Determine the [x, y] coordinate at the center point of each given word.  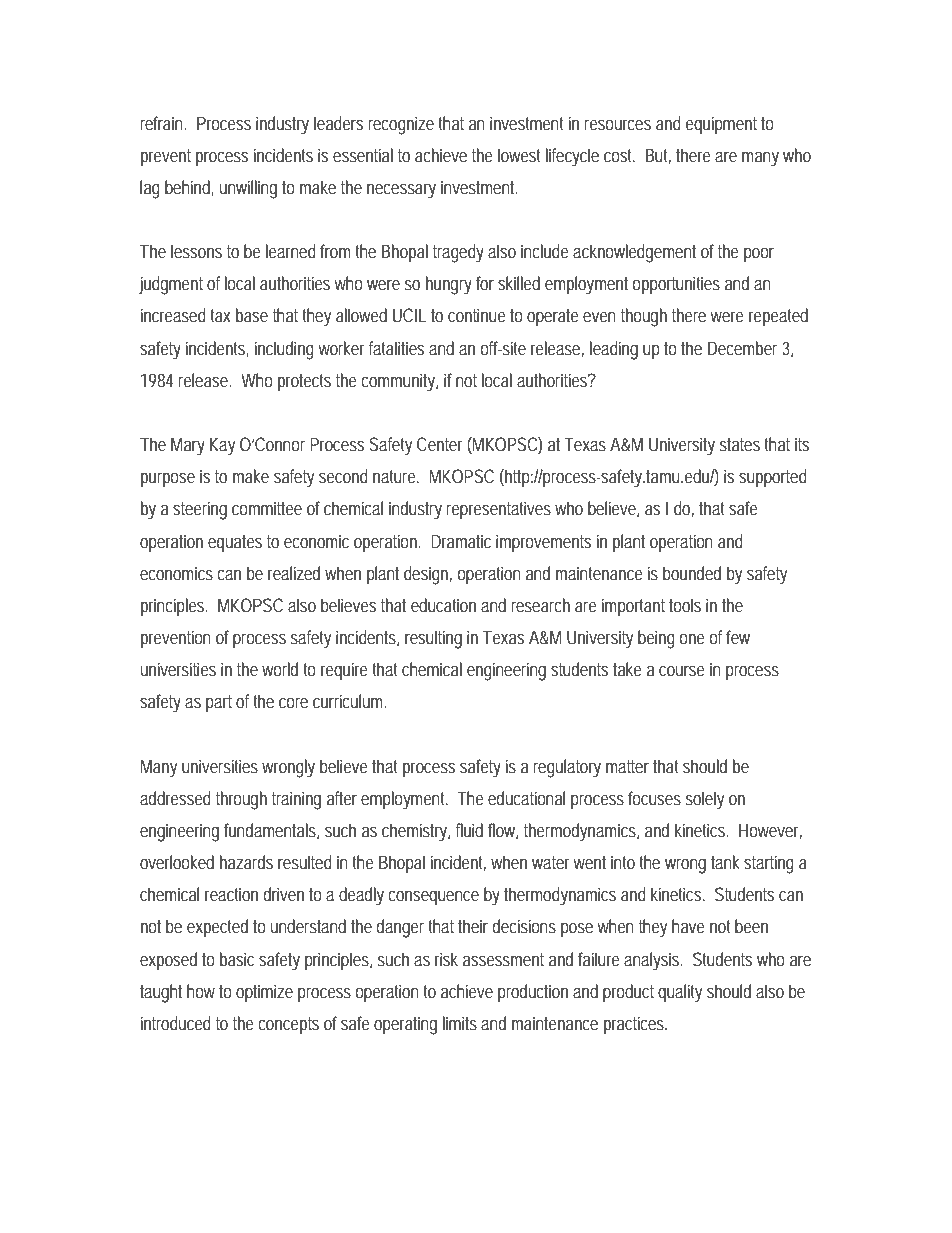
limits [460, 1023]
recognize [401, 125]
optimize [264, 993]
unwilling [248, 189]
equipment [724, 125]
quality [680, 993]
